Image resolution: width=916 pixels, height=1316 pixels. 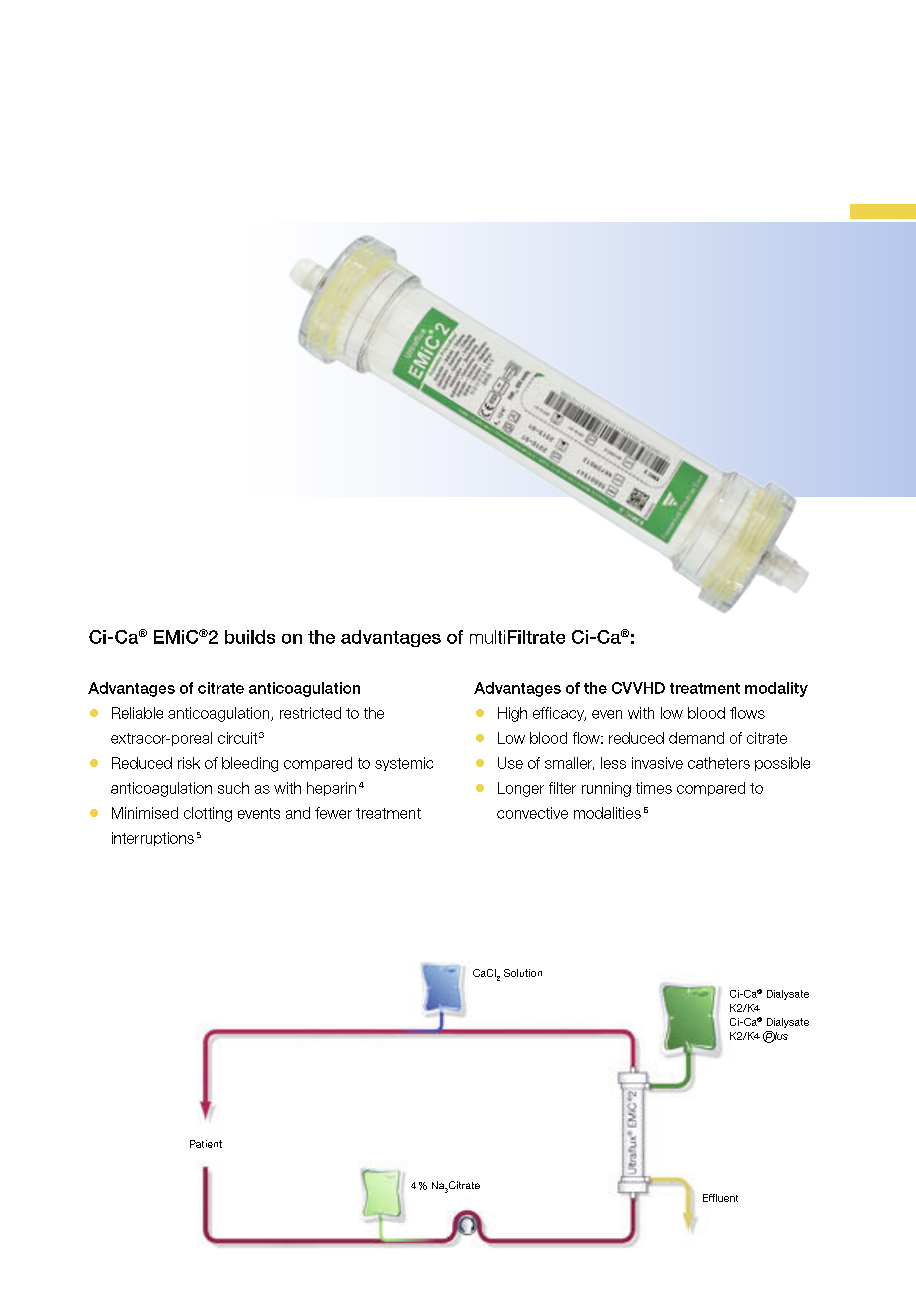 What do you see at coordinates (208, 814) in the image?
I see `clotting` at bounding box center [208, 814].
